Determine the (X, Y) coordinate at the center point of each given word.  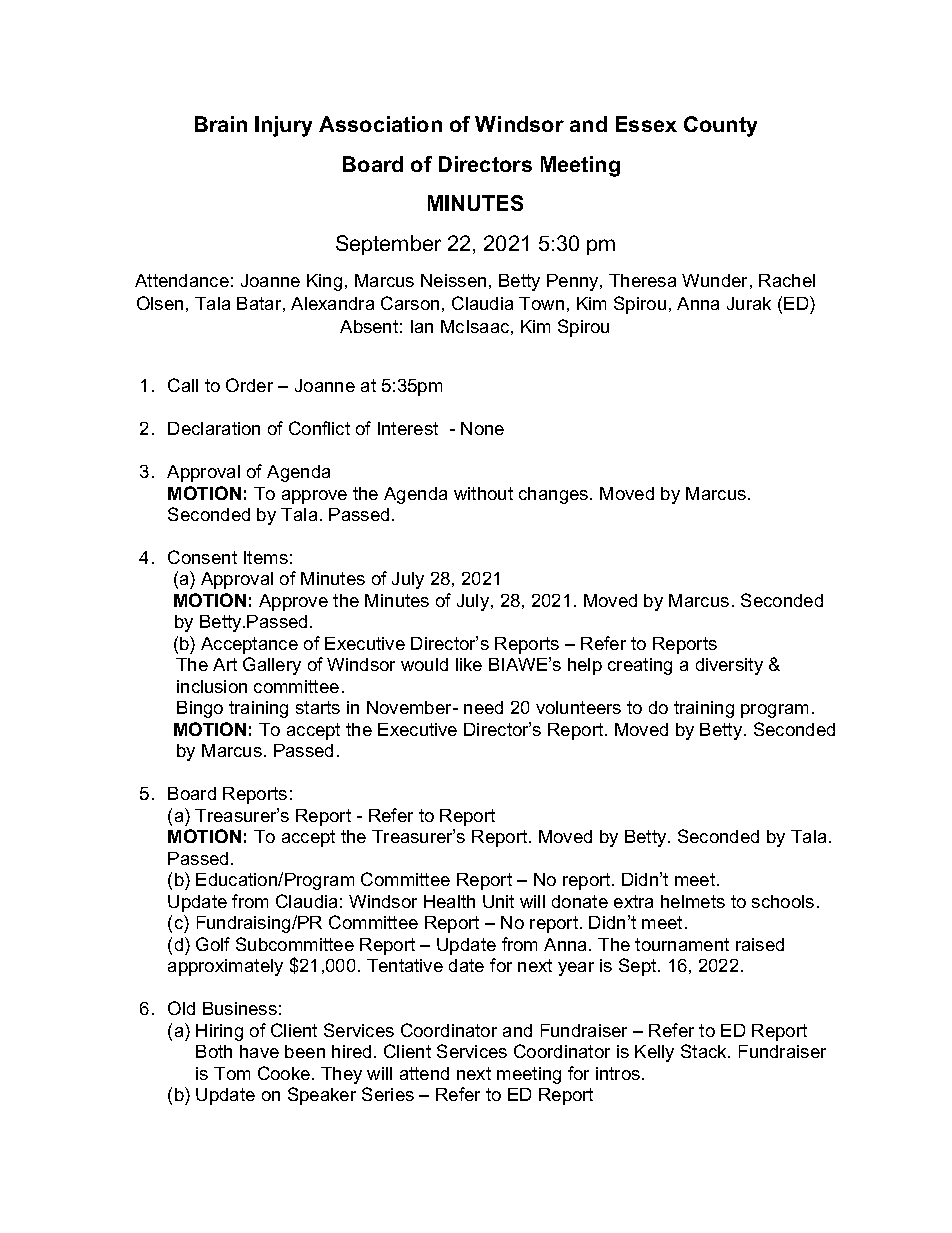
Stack (705, 1051)
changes (555, 495)
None (482, 428)
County (720, 126)
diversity (729, 666)
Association (380, 124)
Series (388, 1094)
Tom (232, 1073)
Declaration (214, 428)
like (469, 664)
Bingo (200, 709)
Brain (221, 124)
